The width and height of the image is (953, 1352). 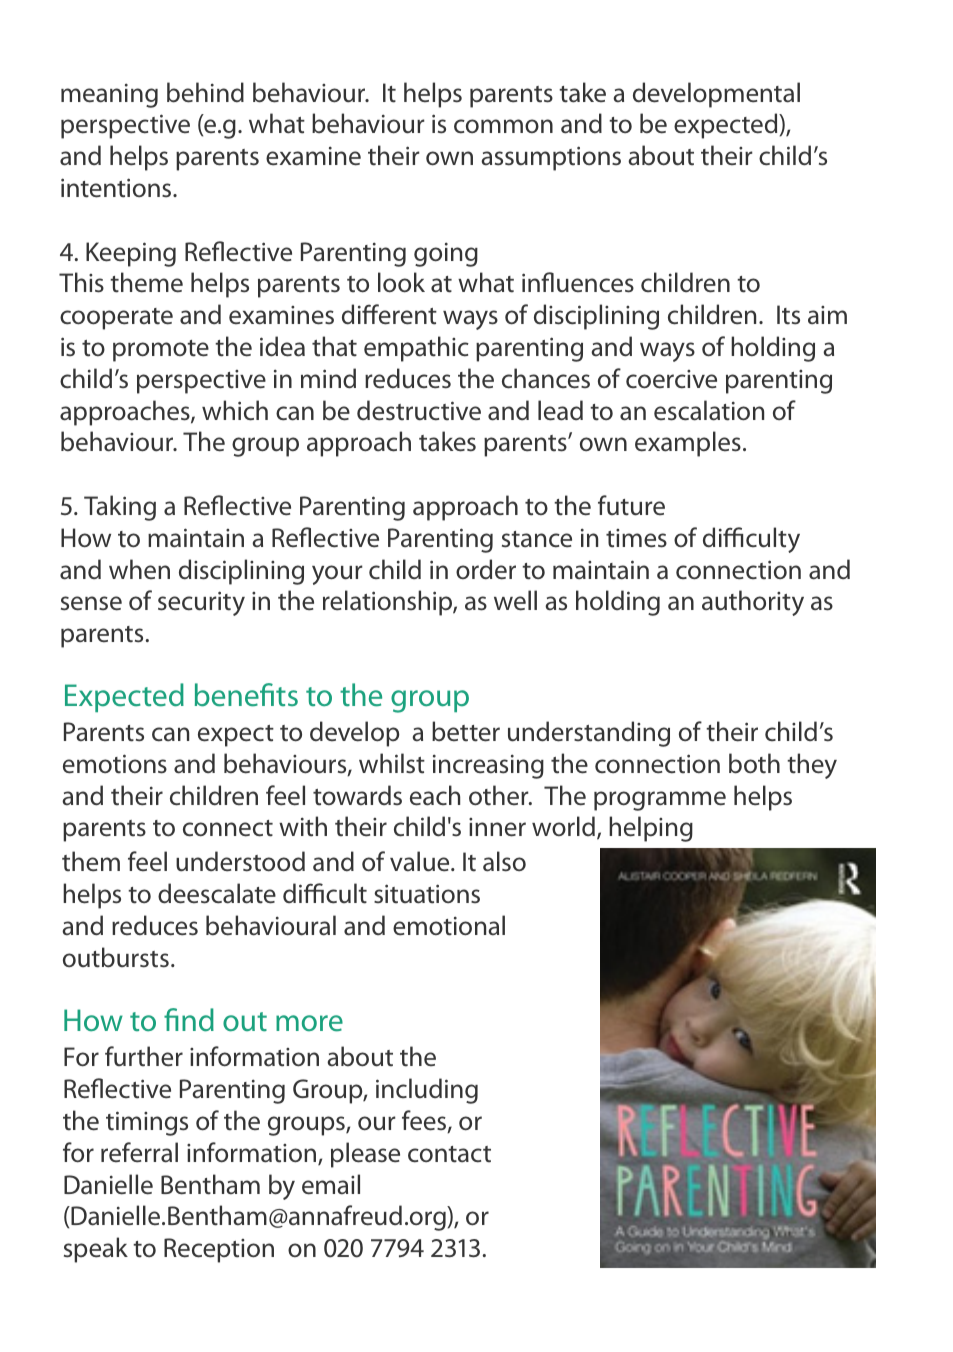 I want to click on empathic, so click(x=416, y=349).
